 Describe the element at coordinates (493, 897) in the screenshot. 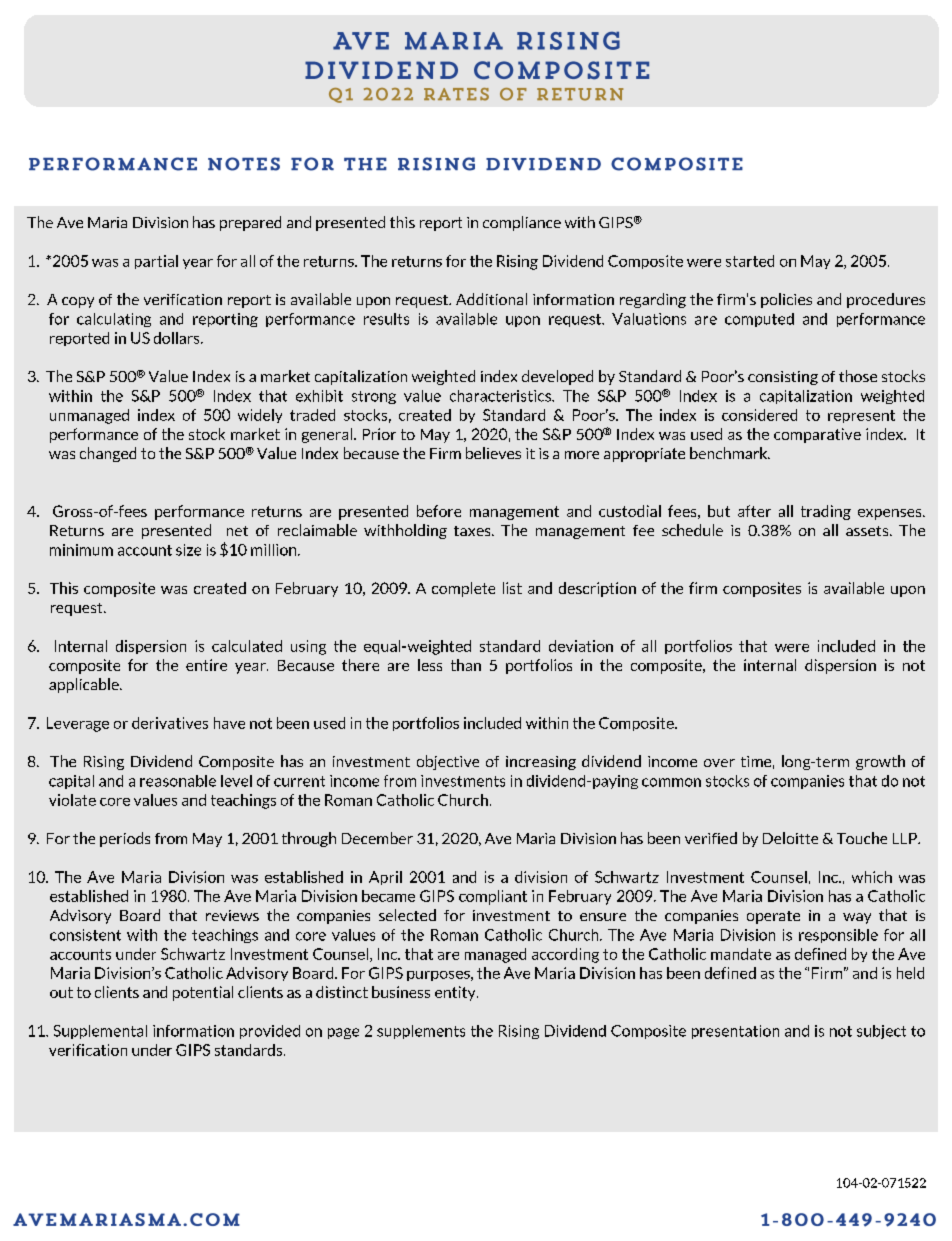

I see `compliant` at that location.
